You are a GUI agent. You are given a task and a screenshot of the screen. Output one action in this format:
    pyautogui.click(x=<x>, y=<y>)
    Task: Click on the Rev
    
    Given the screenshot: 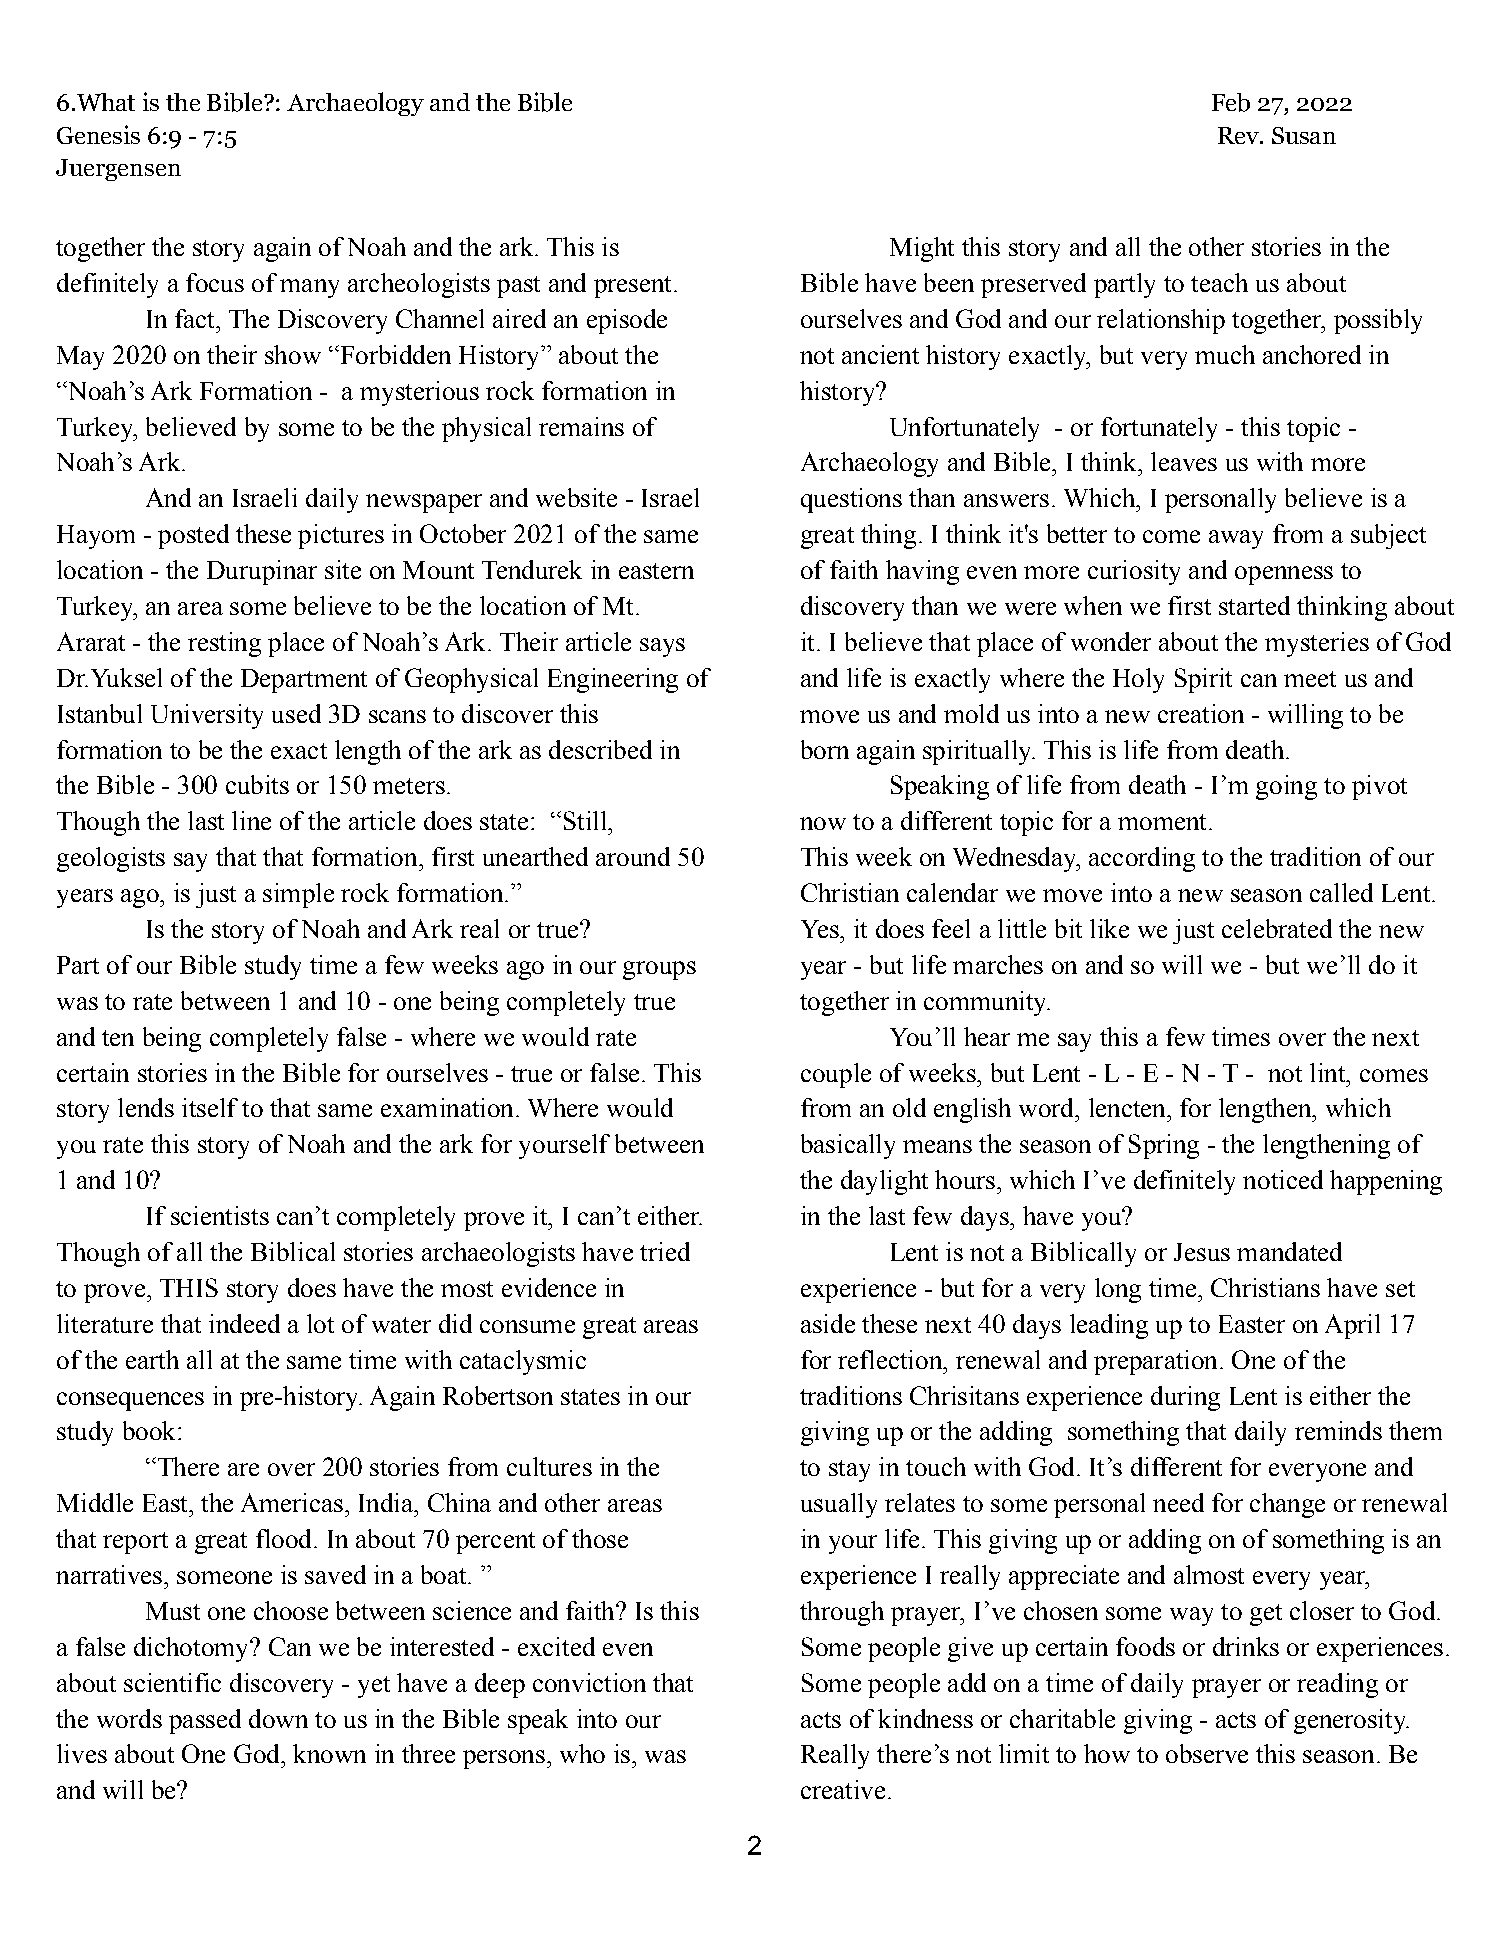 What is the action you would take?
    pyautogui.click(x=1239, y=135)
